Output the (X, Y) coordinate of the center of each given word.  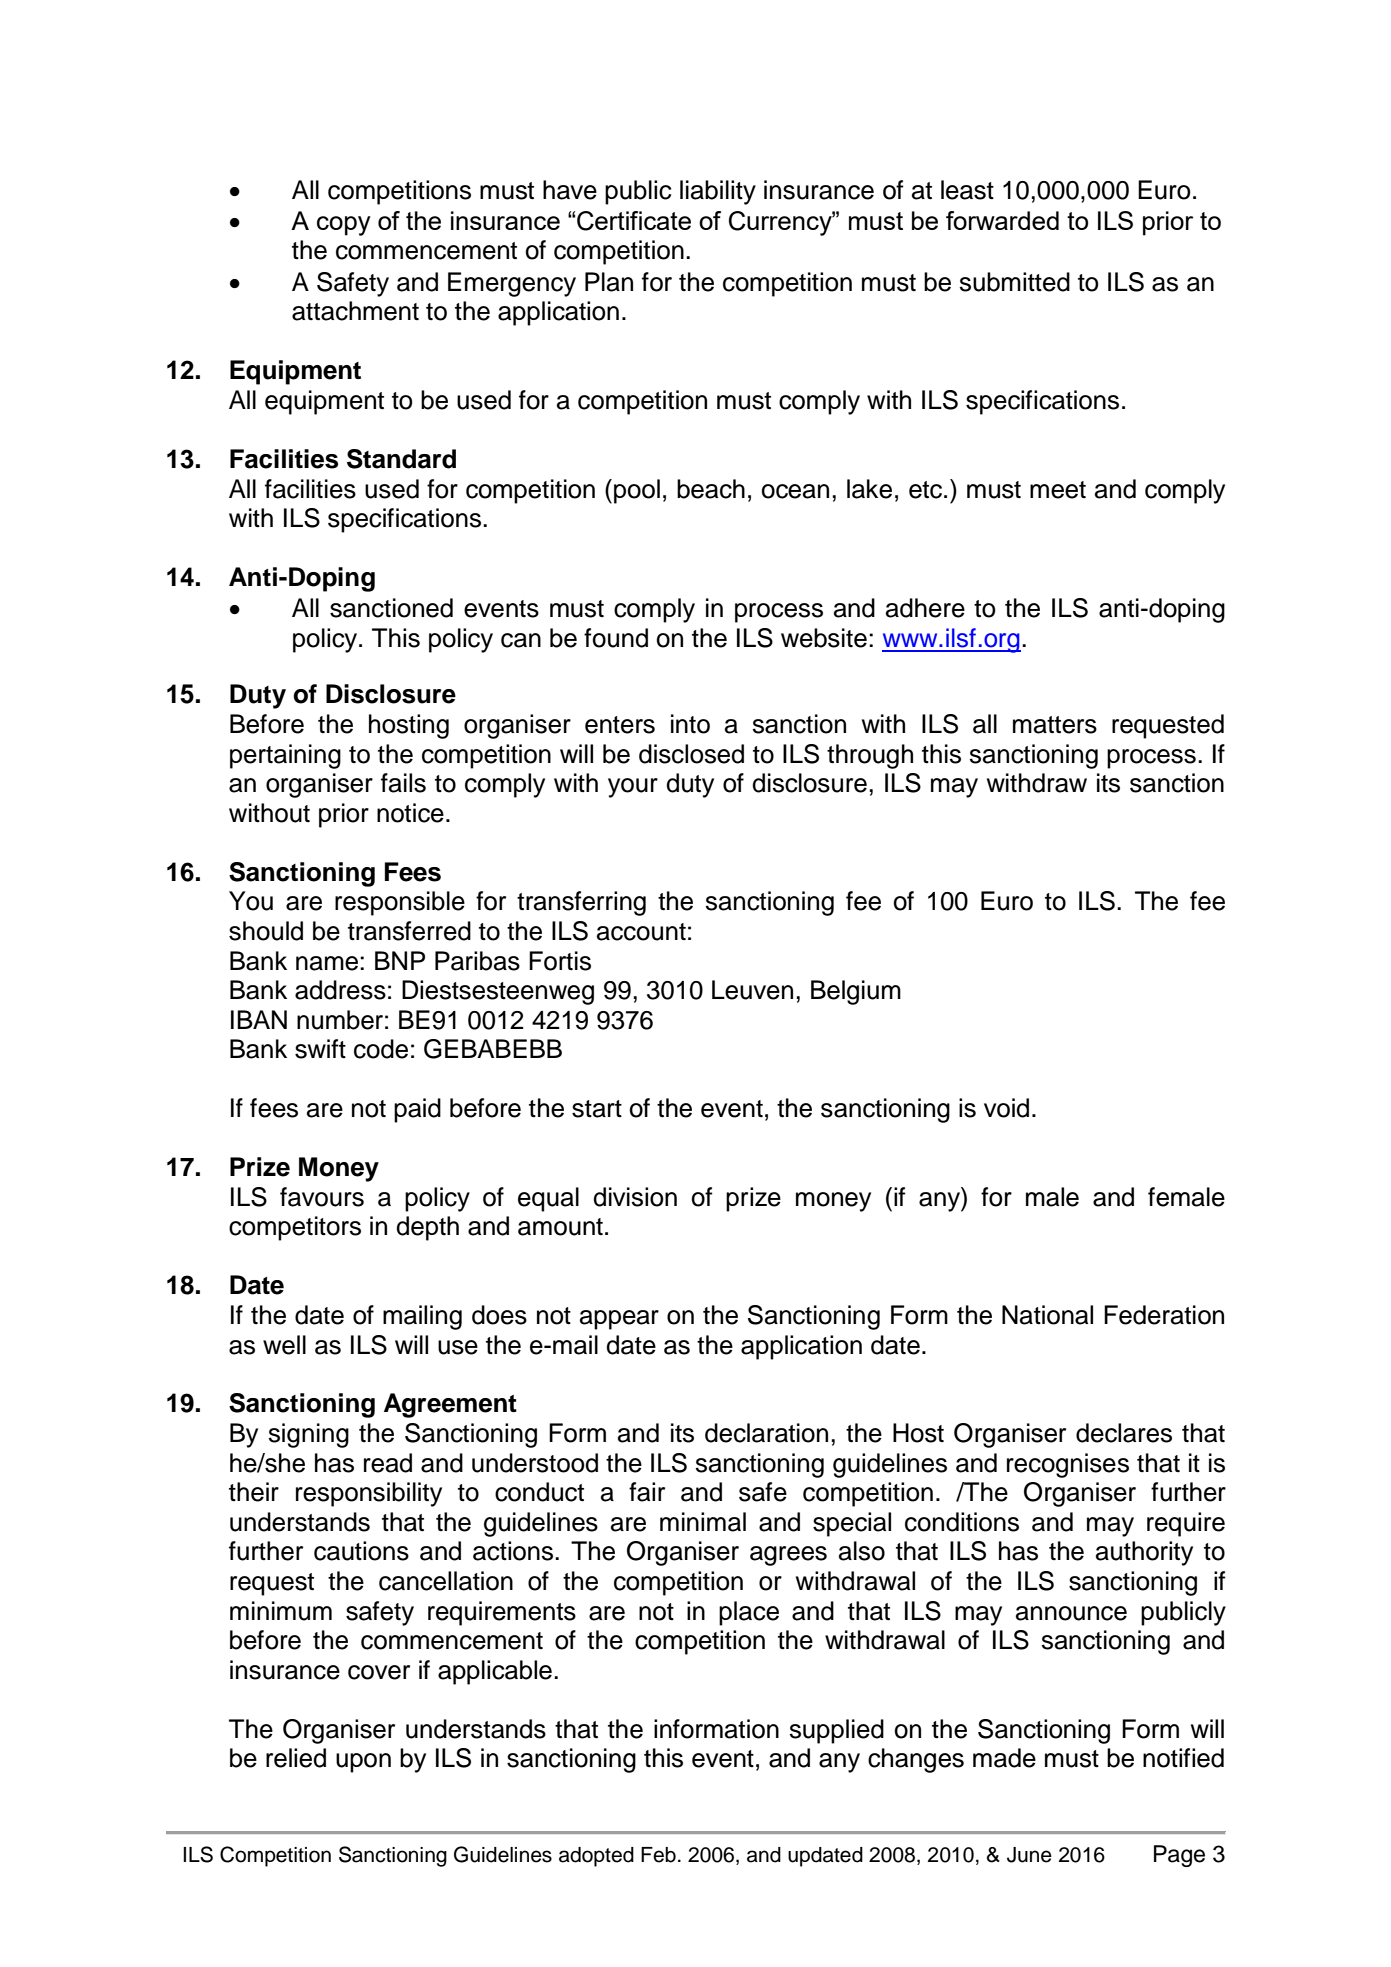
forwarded (1002, 220)
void (1006, 1108)
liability (718, 192)
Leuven (752, 990)
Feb (658, 1855)
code (381, 1049)
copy (344, 226)
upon (363, 1763)
